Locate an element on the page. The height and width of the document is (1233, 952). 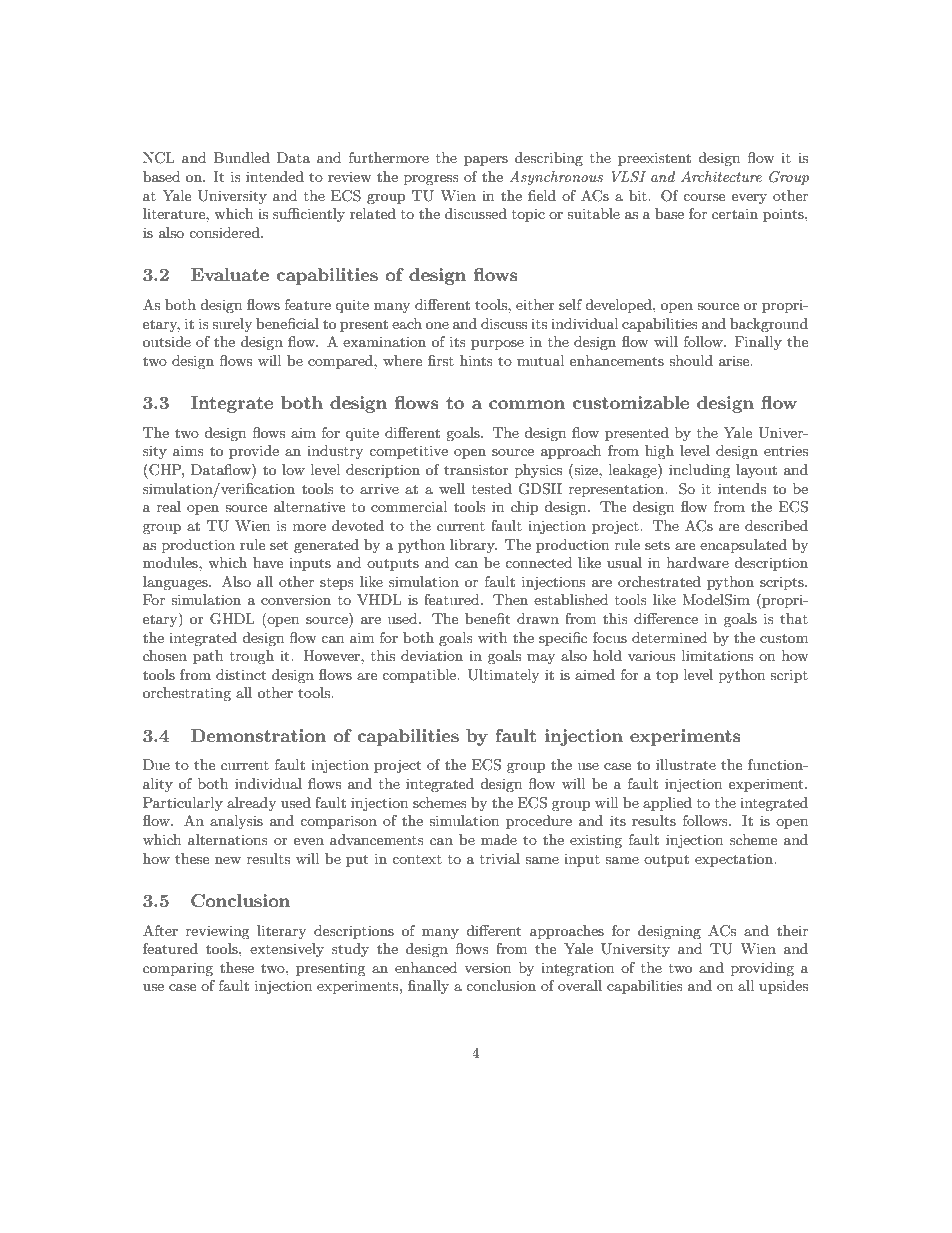
including is located at coordinates (700, 471).
